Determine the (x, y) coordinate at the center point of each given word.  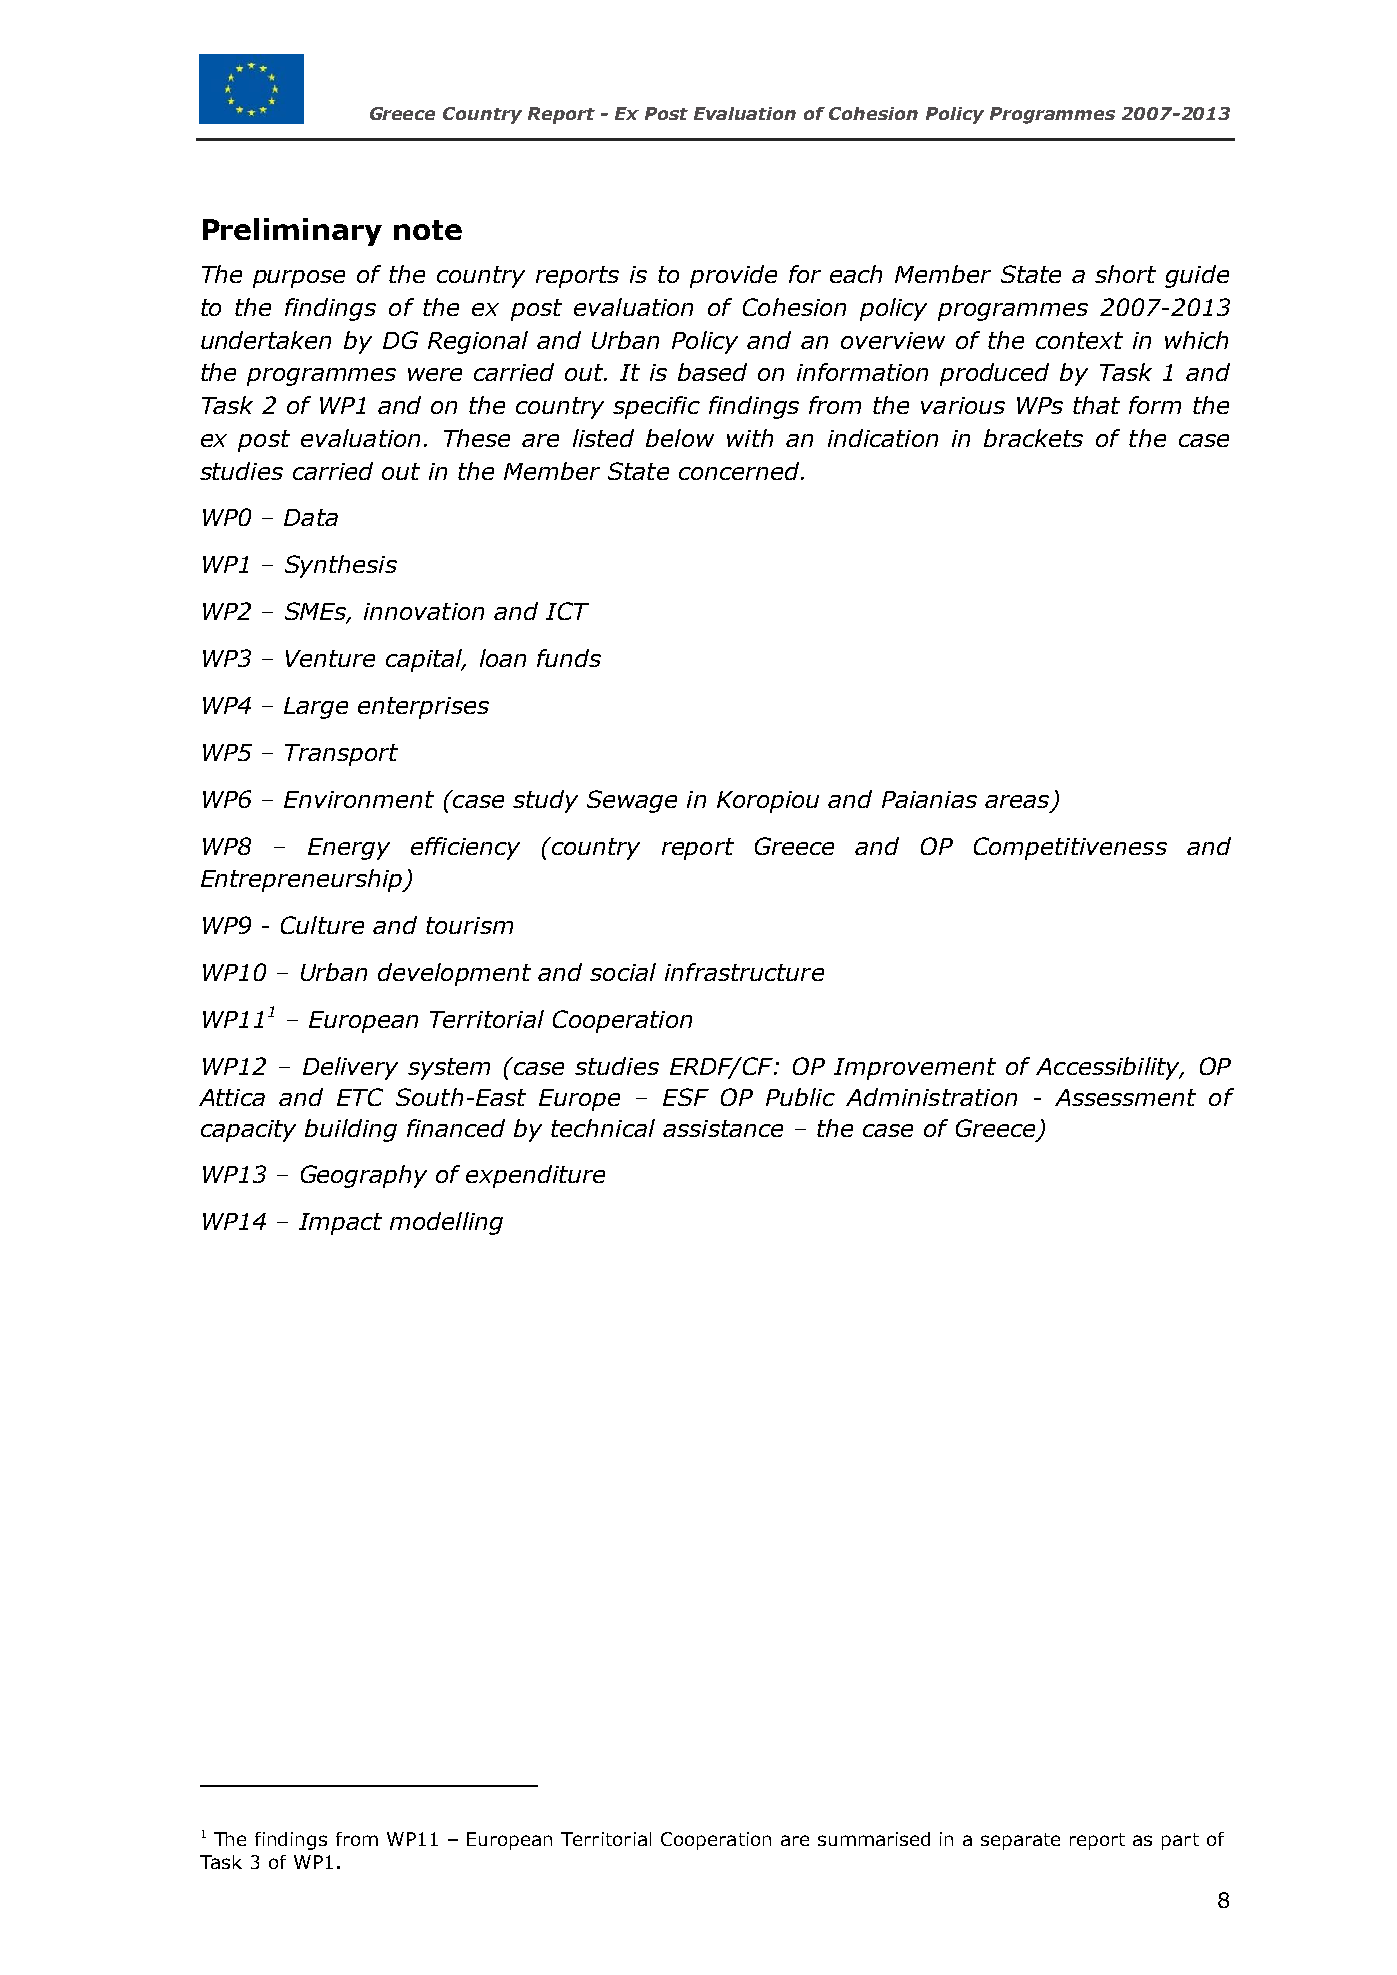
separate (1020, 1841)
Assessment (1125, 1097)
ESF (686, 1097)
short (1125, 274)
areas (1017, 801)
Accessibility (1109, 1068)
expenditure (535, 1176)
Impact (340, 1224)
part (1180, 1841)
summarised (874, 1839)
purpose (299, 279)
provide (733, 276)
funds (569, 658)
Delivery (350, 1068)
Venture (330, 658)
